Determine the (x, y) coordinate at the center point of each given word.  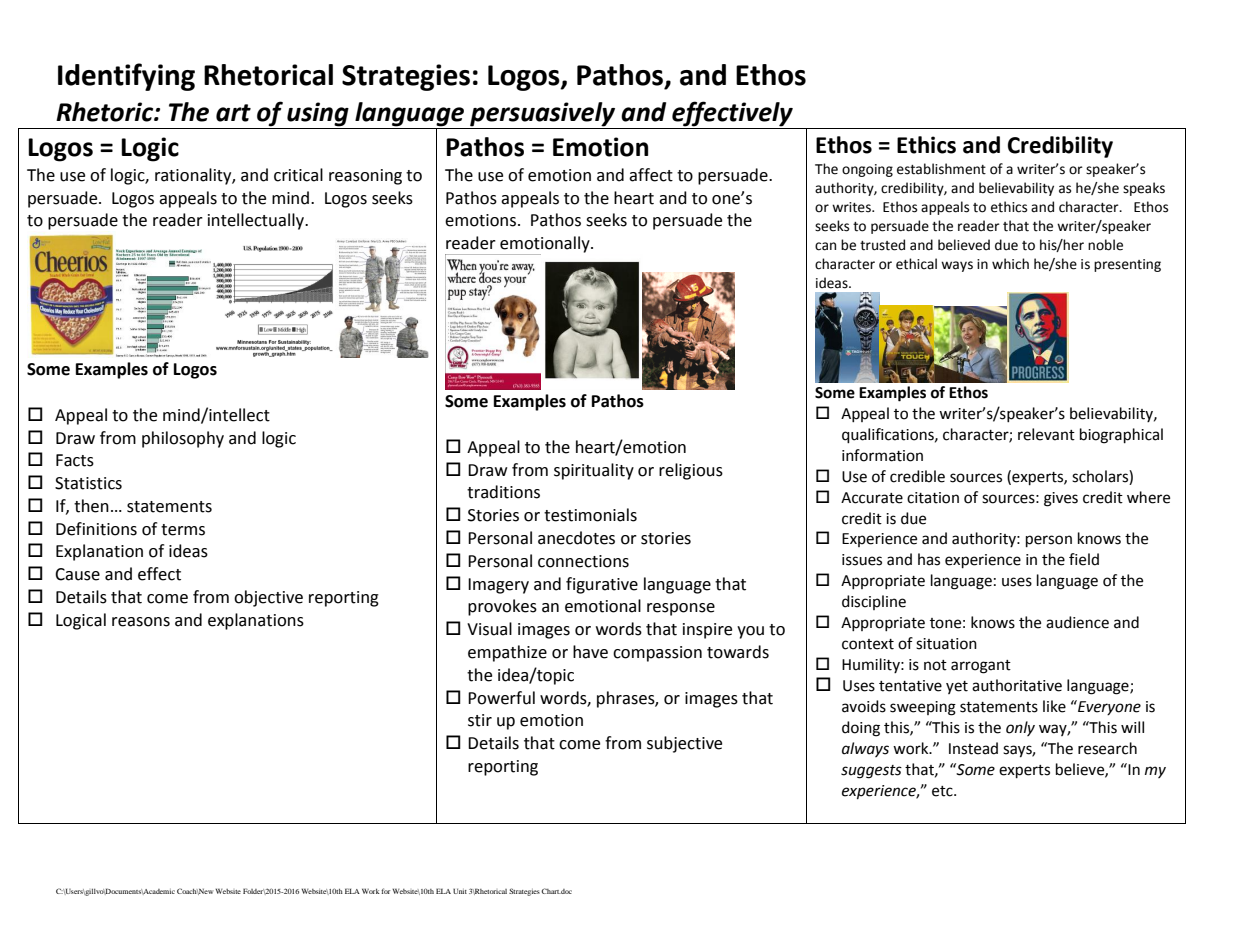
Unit (460, 891)
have (590, 652)
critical (298, 175)
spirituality (594, 471)
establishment (941, 169)
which (1010, 264)
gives (1061, 499)
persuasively (542, 114)
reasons (141, 622)
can (825, 246)
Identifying (126, 77)
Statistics (88, 483)
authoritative (1017, 685)
